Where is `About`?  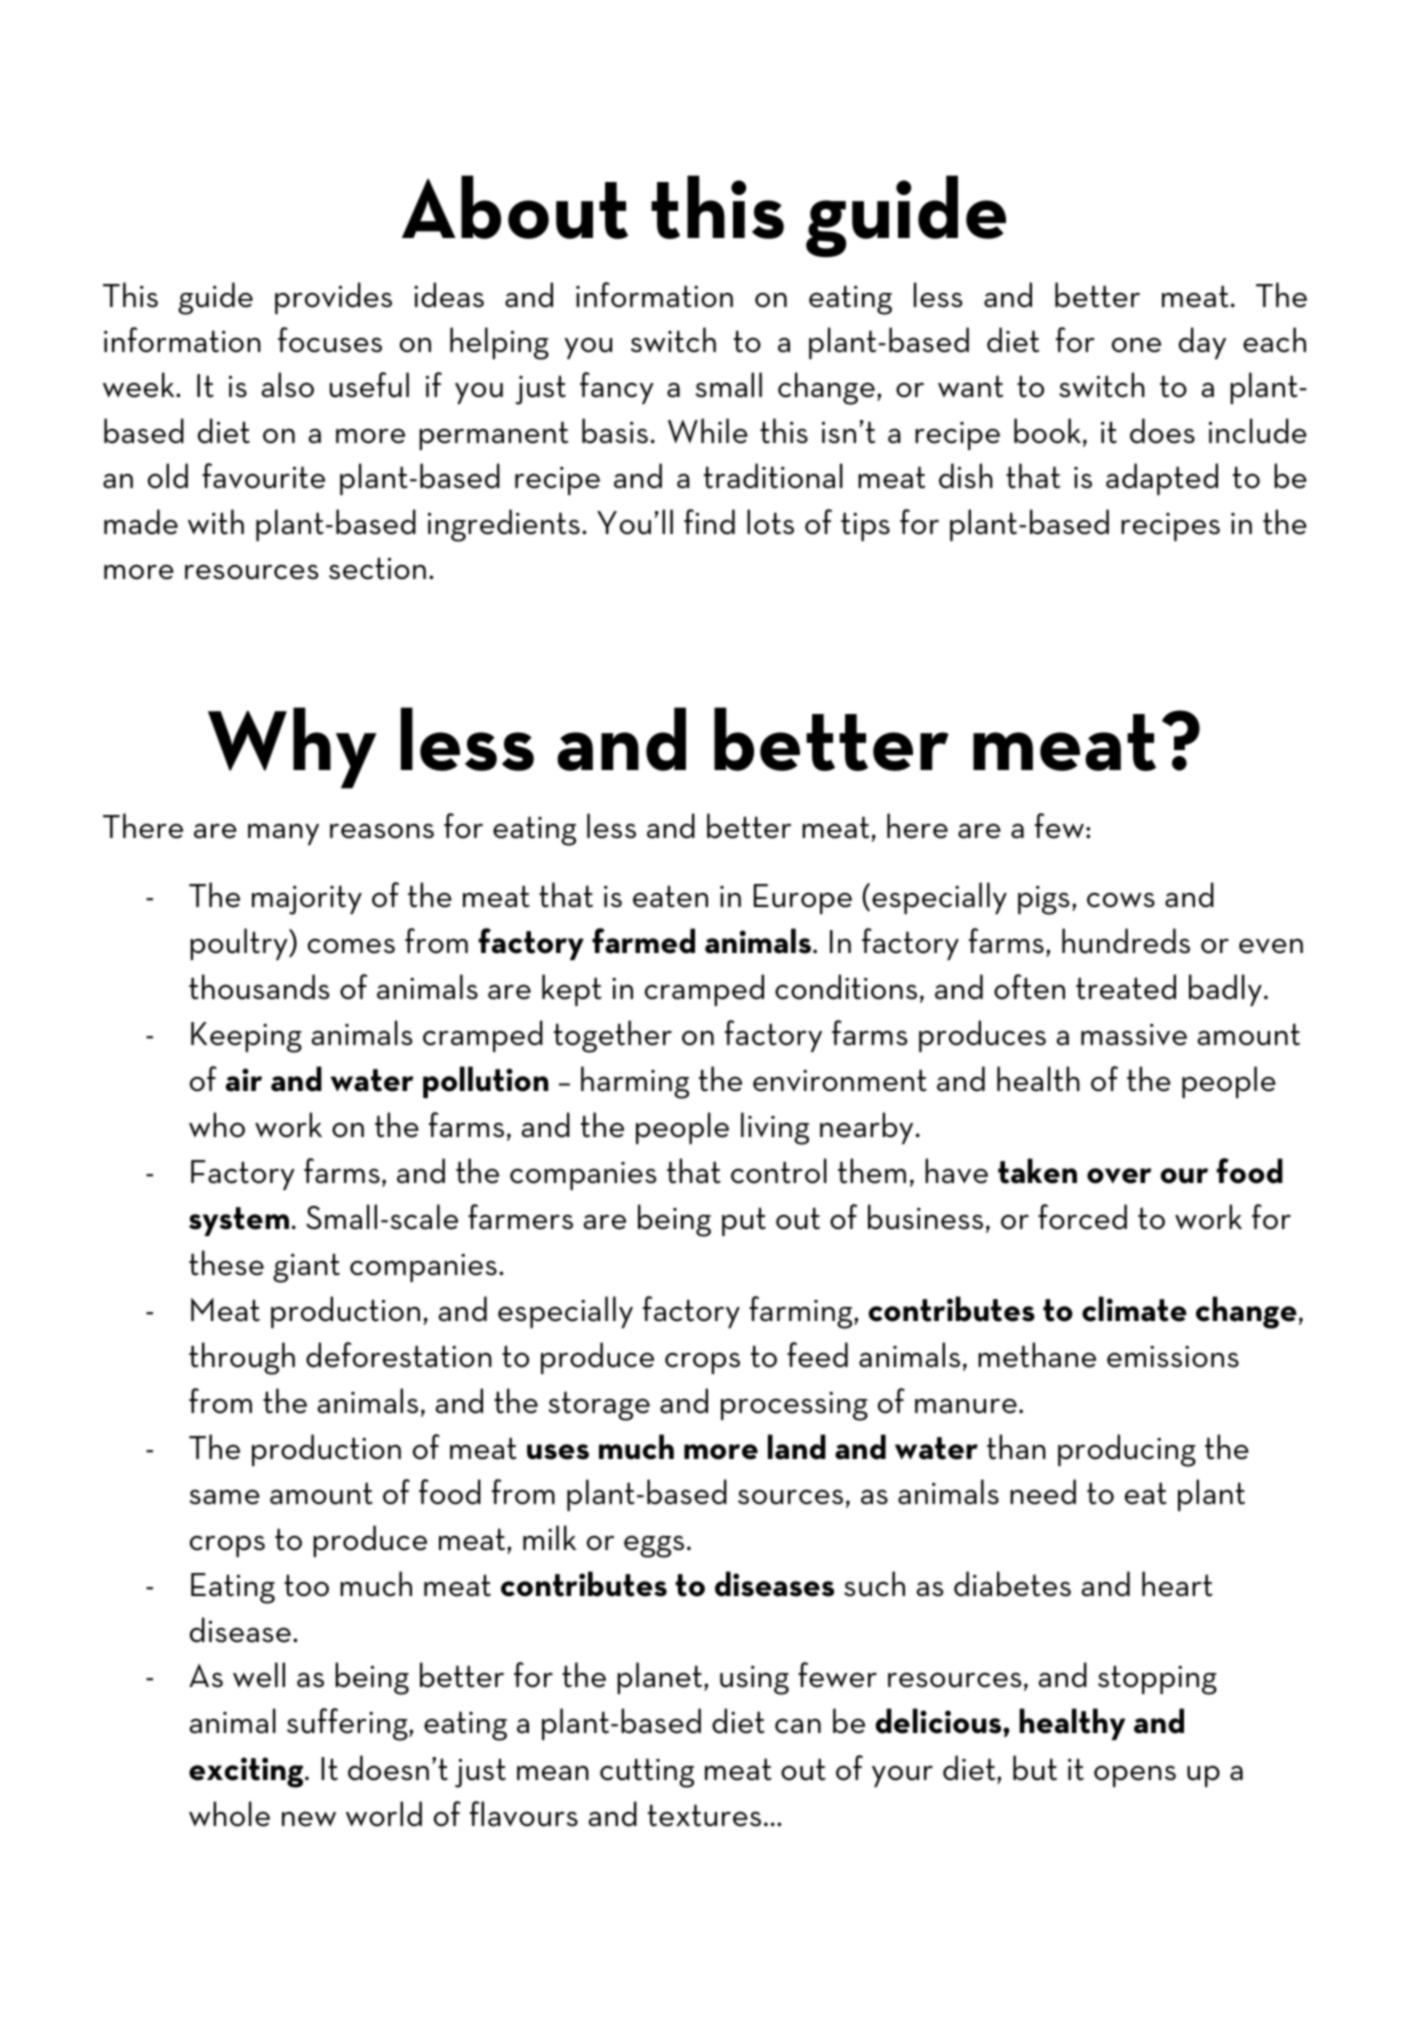 About is located at coordinates (515, 207).
